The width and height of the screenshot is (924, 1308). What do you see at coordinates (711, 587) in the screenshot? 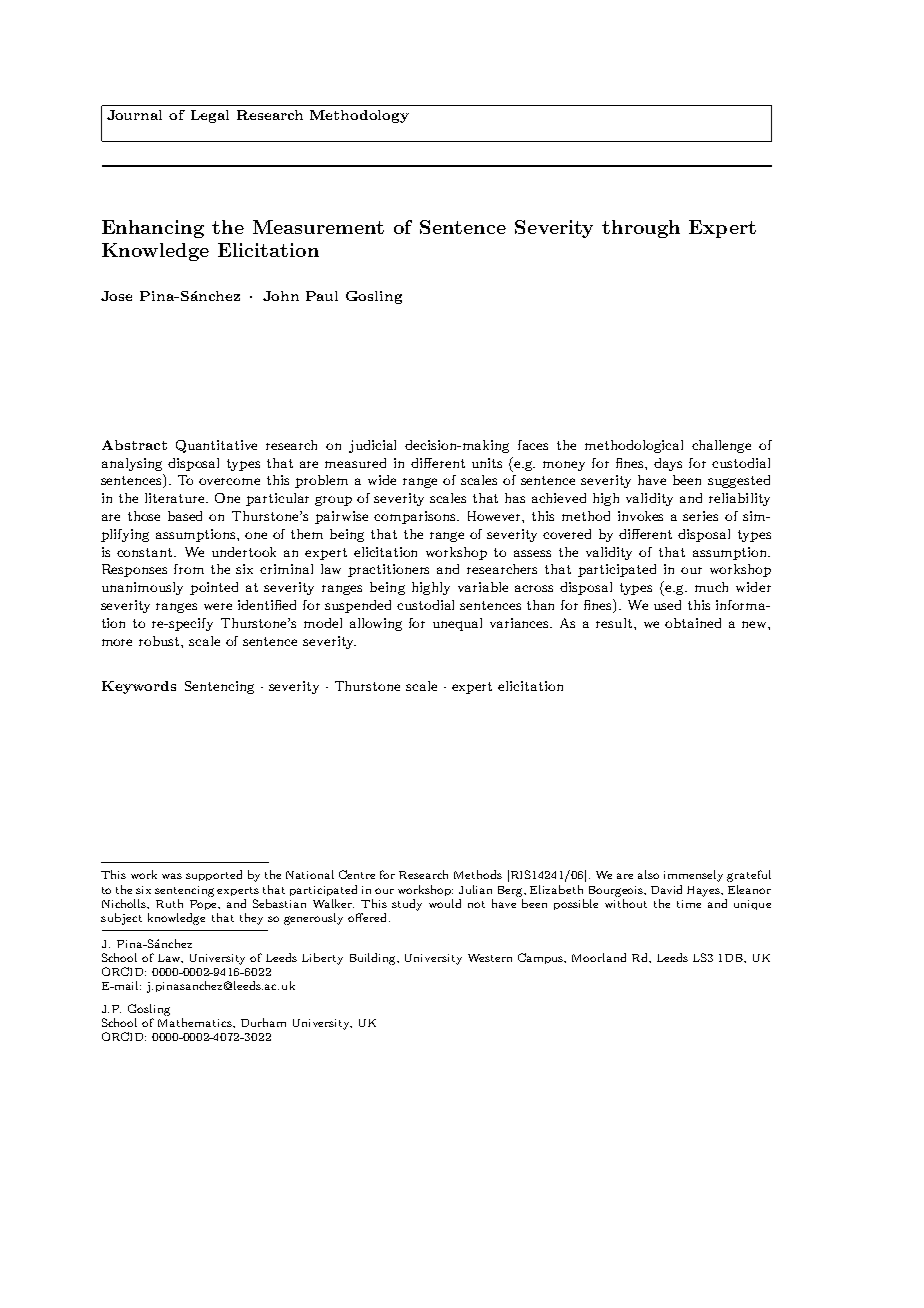
I see `much` at bounding box center [711, 587].
